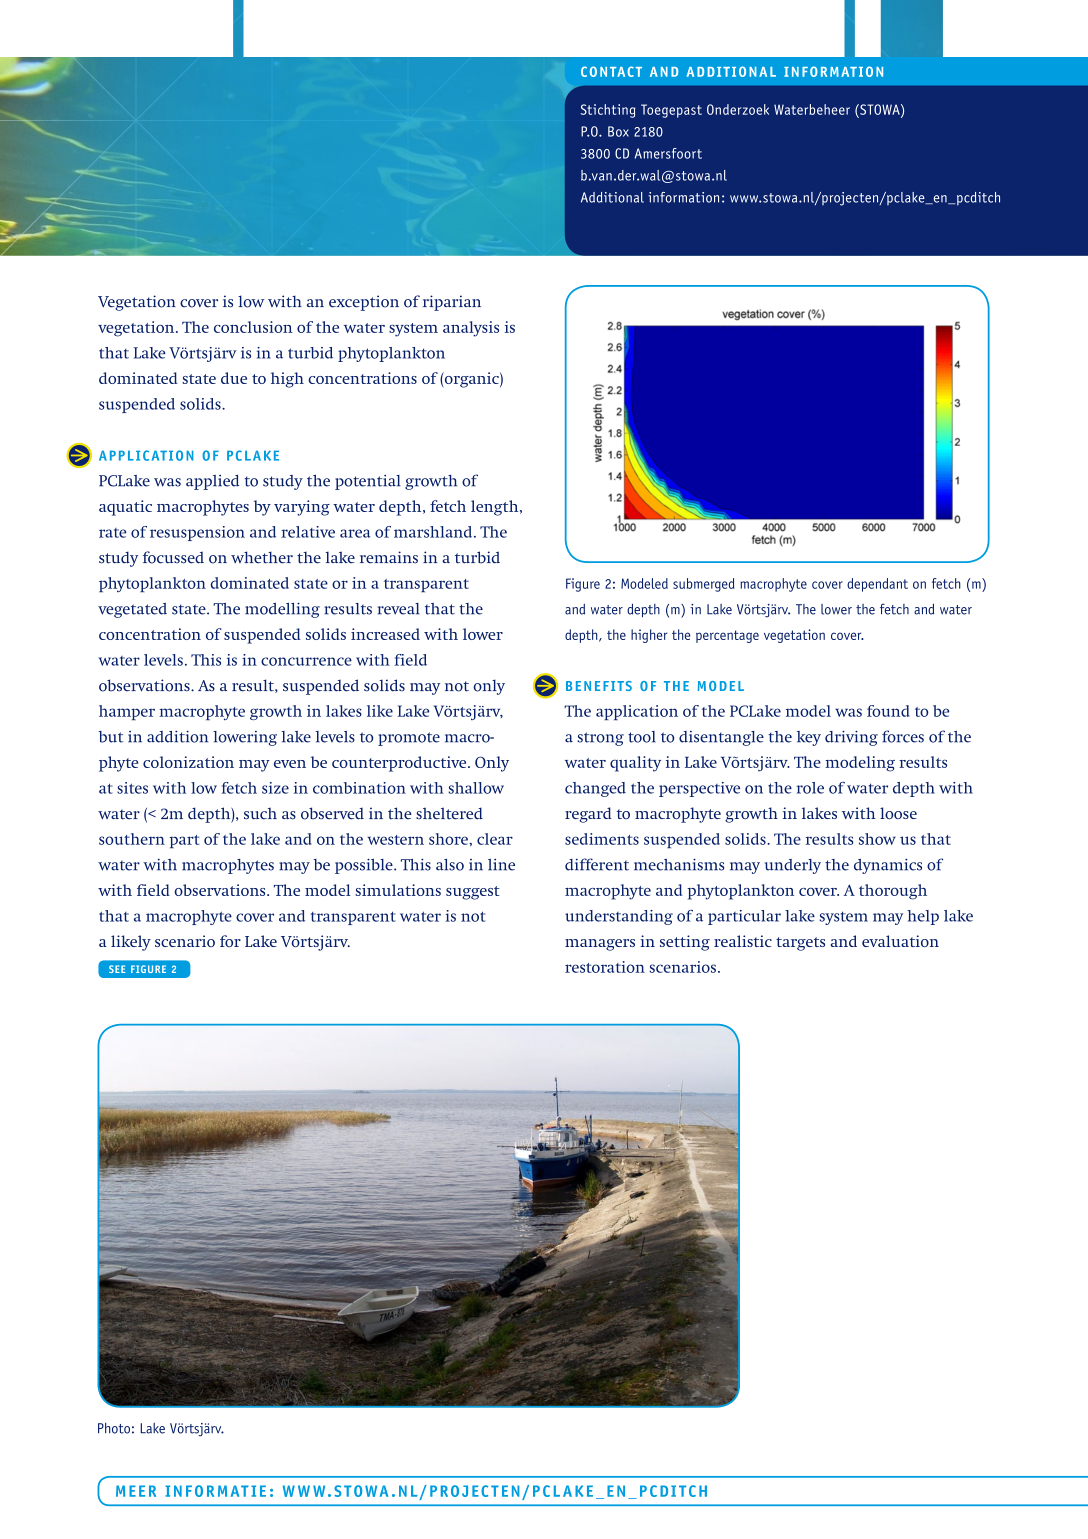 The image size is (1088, 1539). What do you see at coordinates (173, 557) in the page?
I see `focussed` at bounding box center [173, 557].
